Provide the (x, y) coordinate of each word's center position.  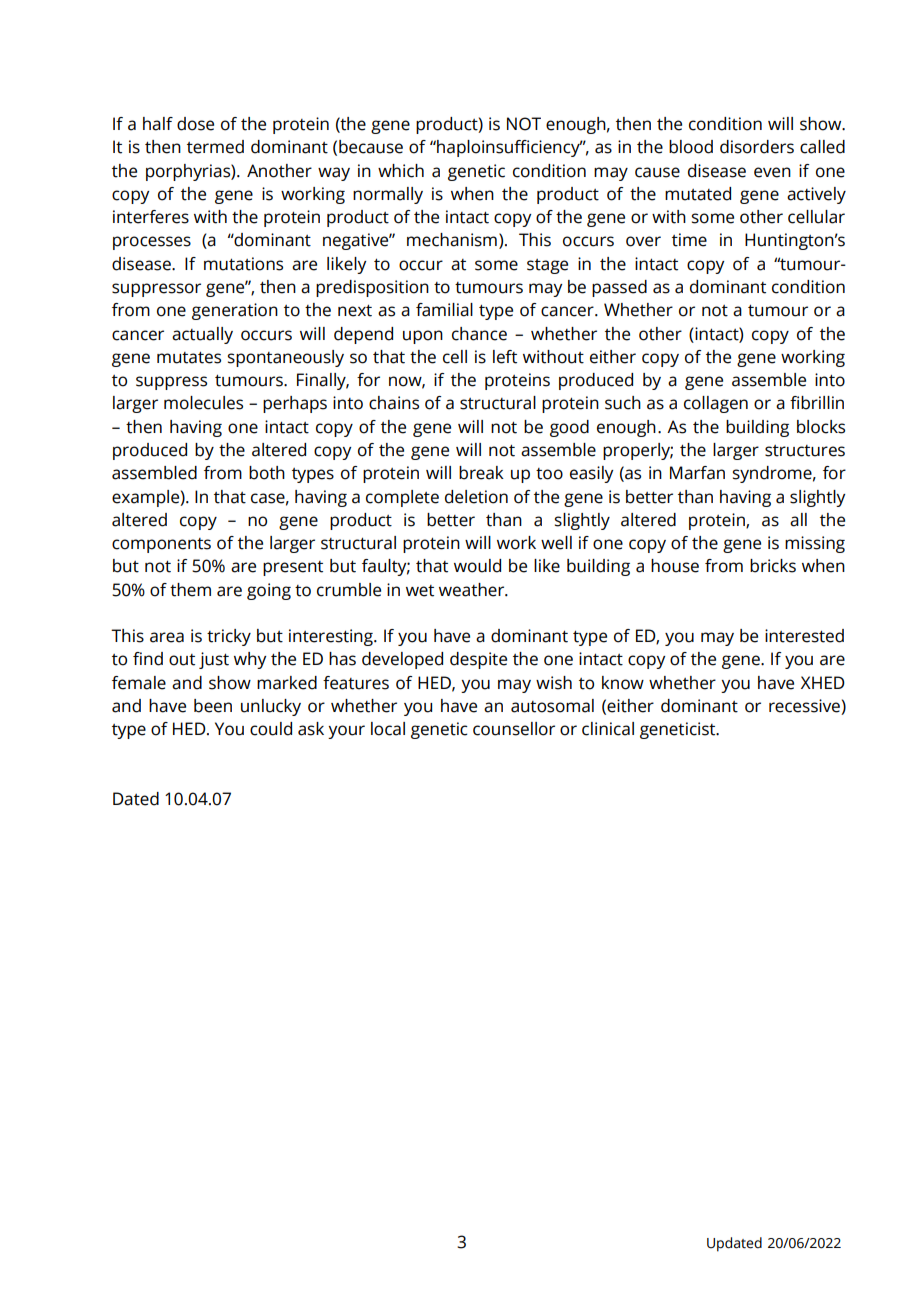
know (623, 683)
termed (215, 147)
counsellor (514, 729)
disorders (757, 147)
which (401, 171)
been (213, 706)
